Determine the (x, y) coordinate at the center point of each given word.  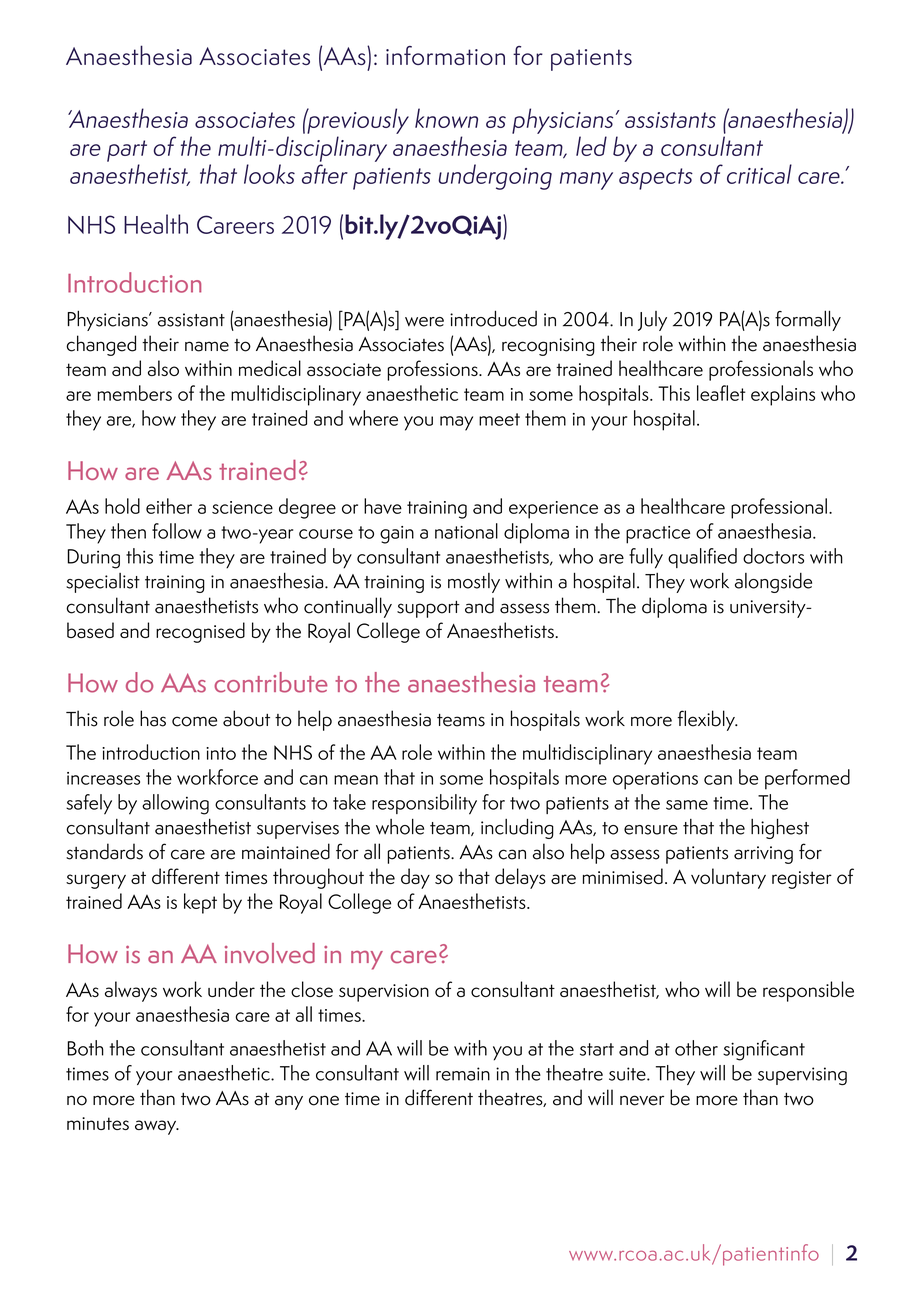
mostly (474, 583)
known (446, 118)
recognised (200, 632)
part (127, 151)
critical (759, 174)
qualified (702, 558)
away (157, 1127)
